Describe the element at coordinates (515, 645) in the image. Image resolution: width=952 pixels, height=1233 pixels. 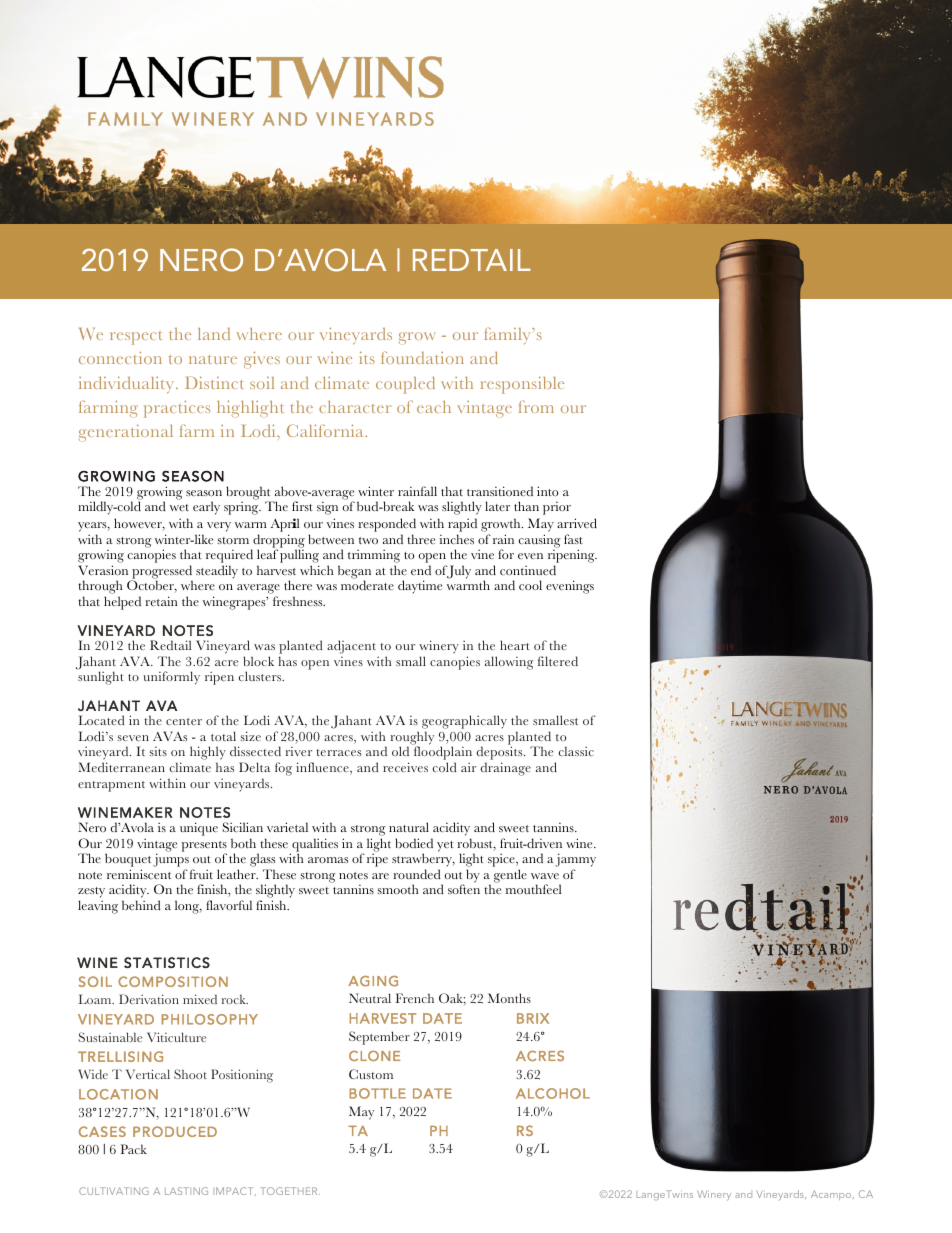
I see `heart` at that location.
